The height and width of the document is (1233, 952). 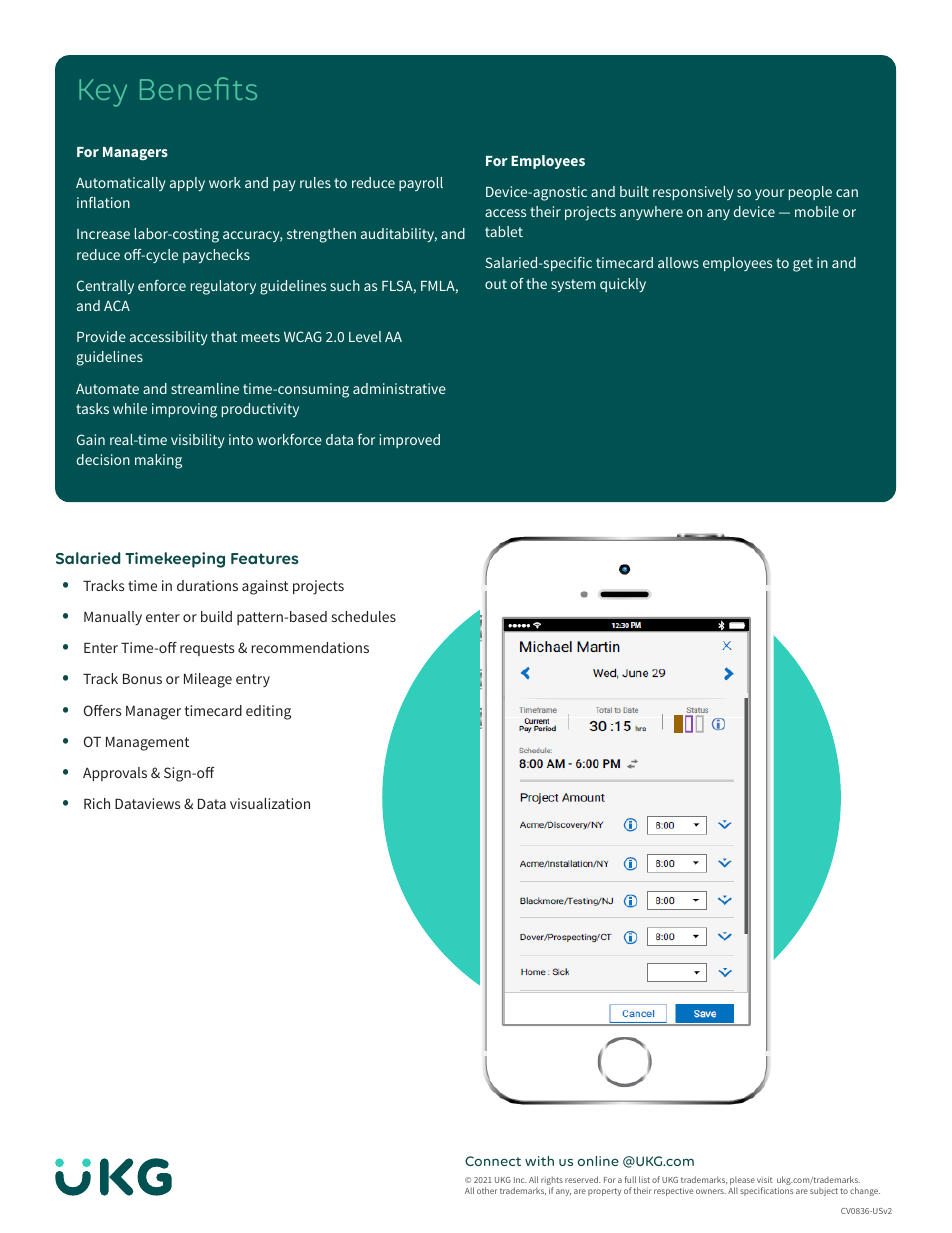 I want to click on improved, so click(x=410, y=441).
